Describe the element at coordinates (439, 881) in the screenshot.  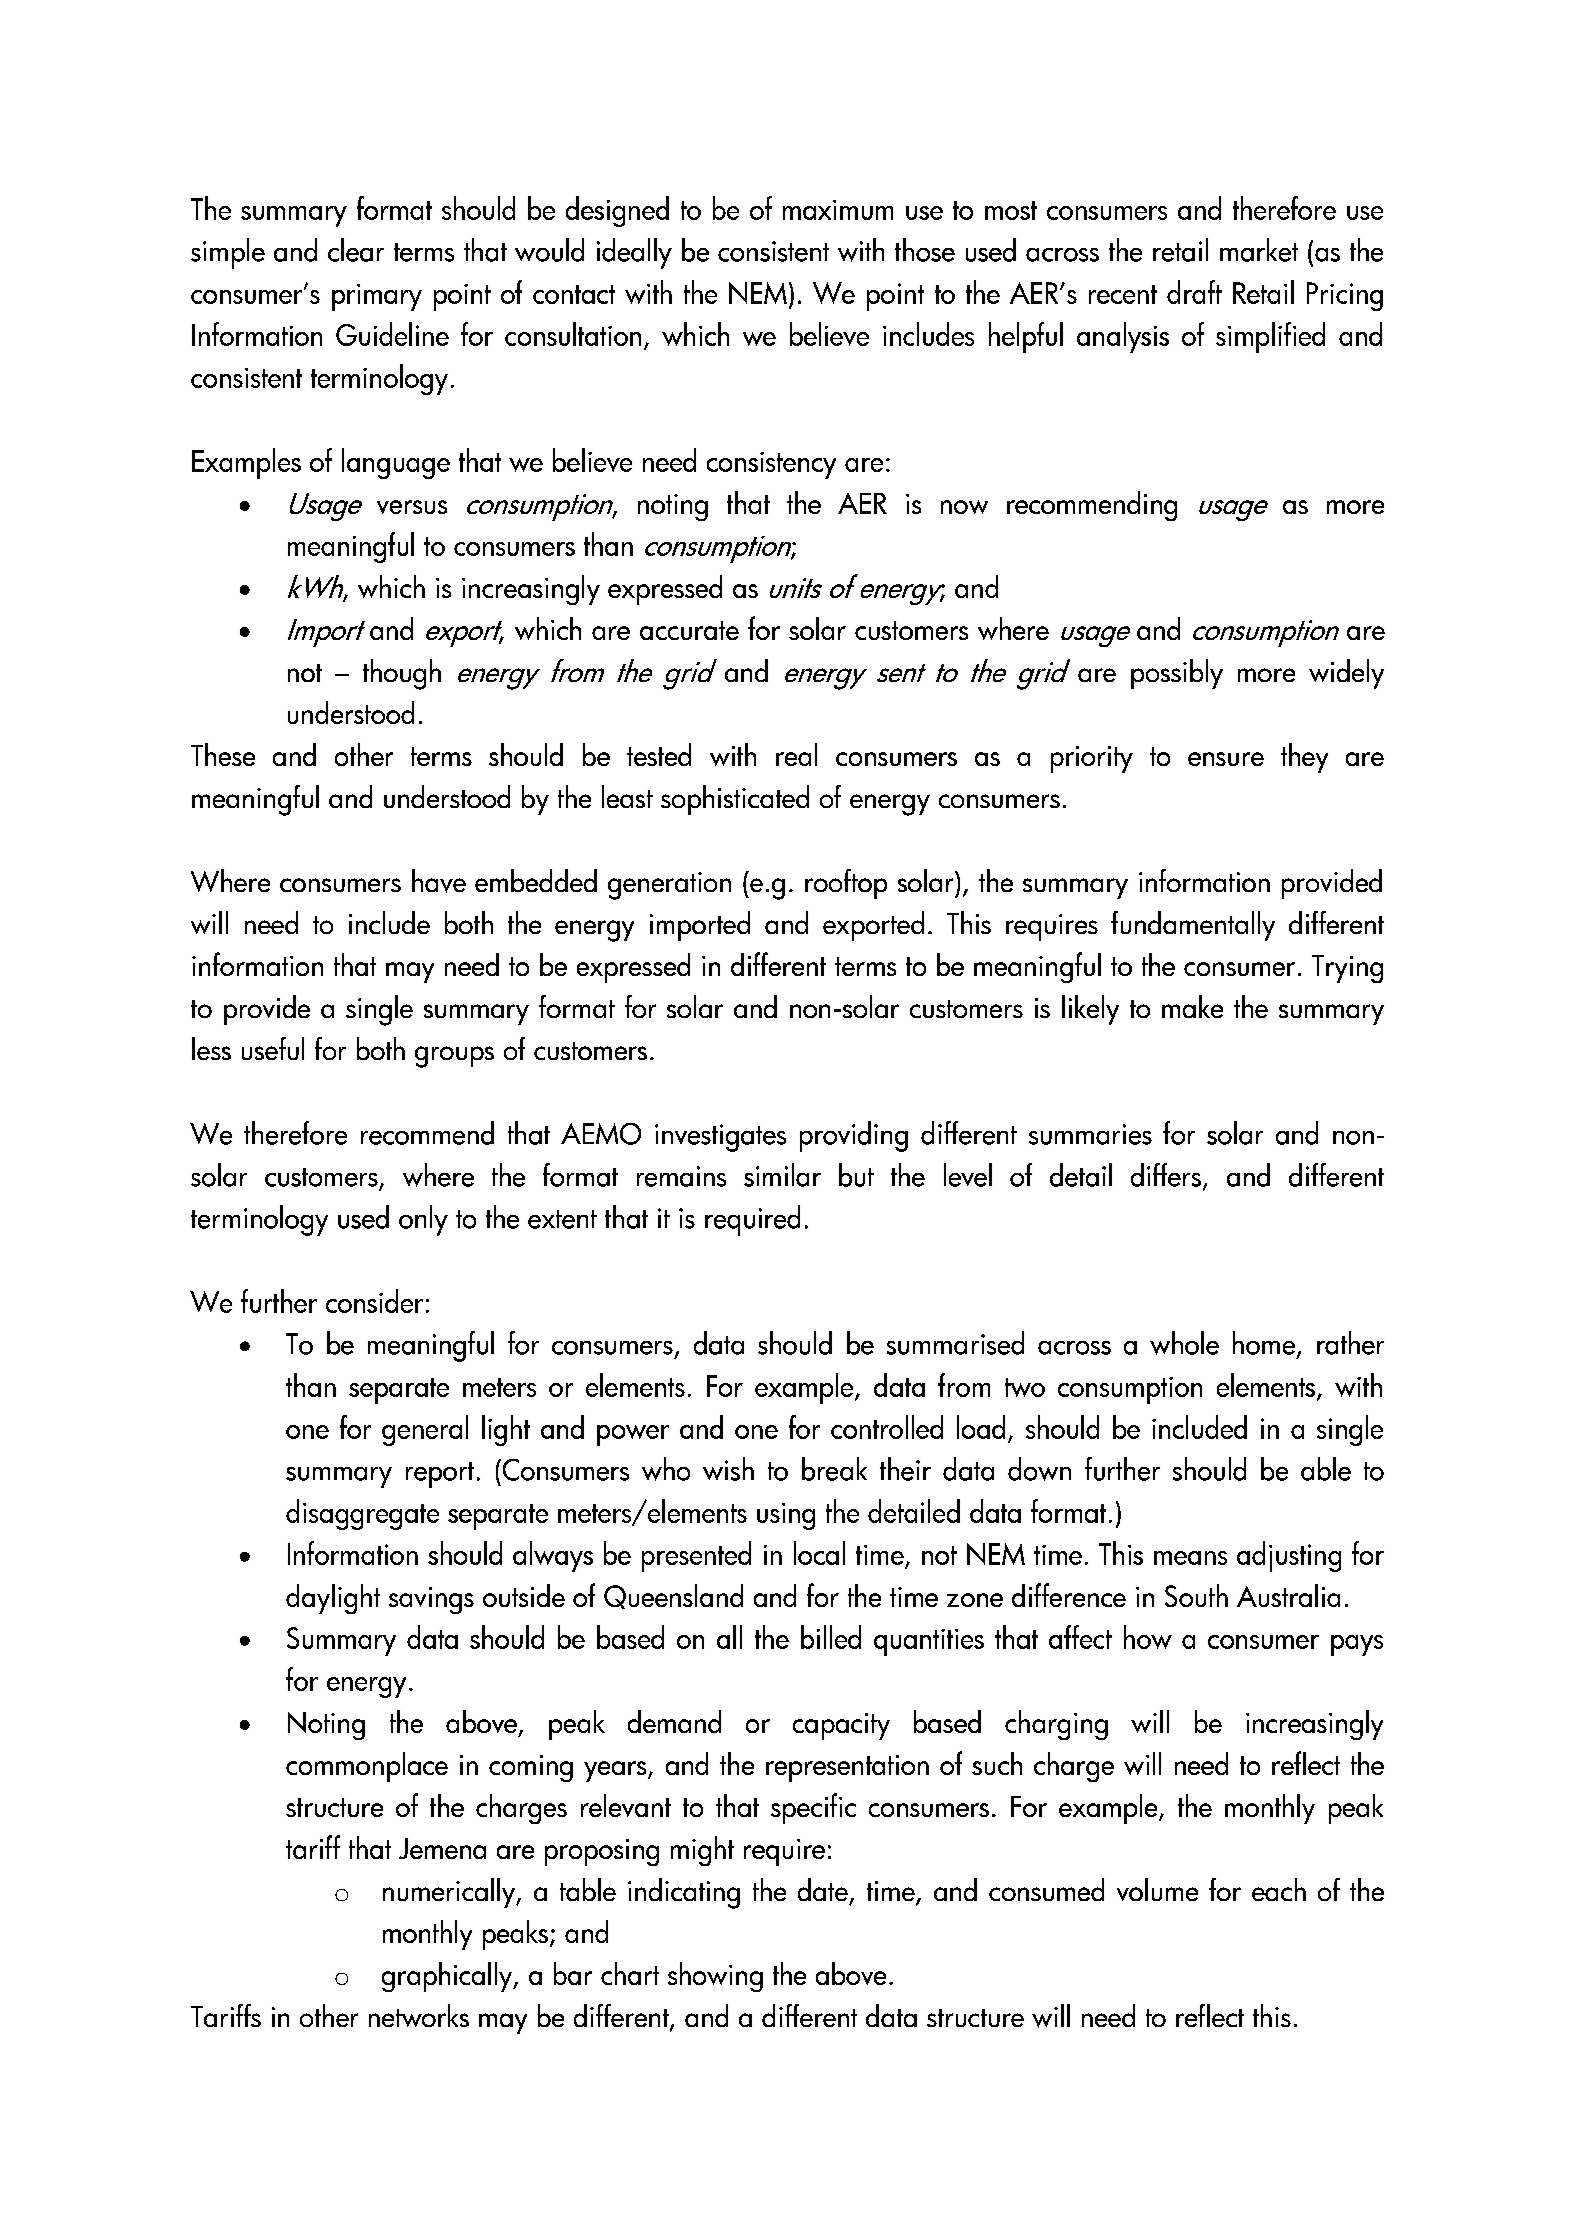
I see `have` at that location.
